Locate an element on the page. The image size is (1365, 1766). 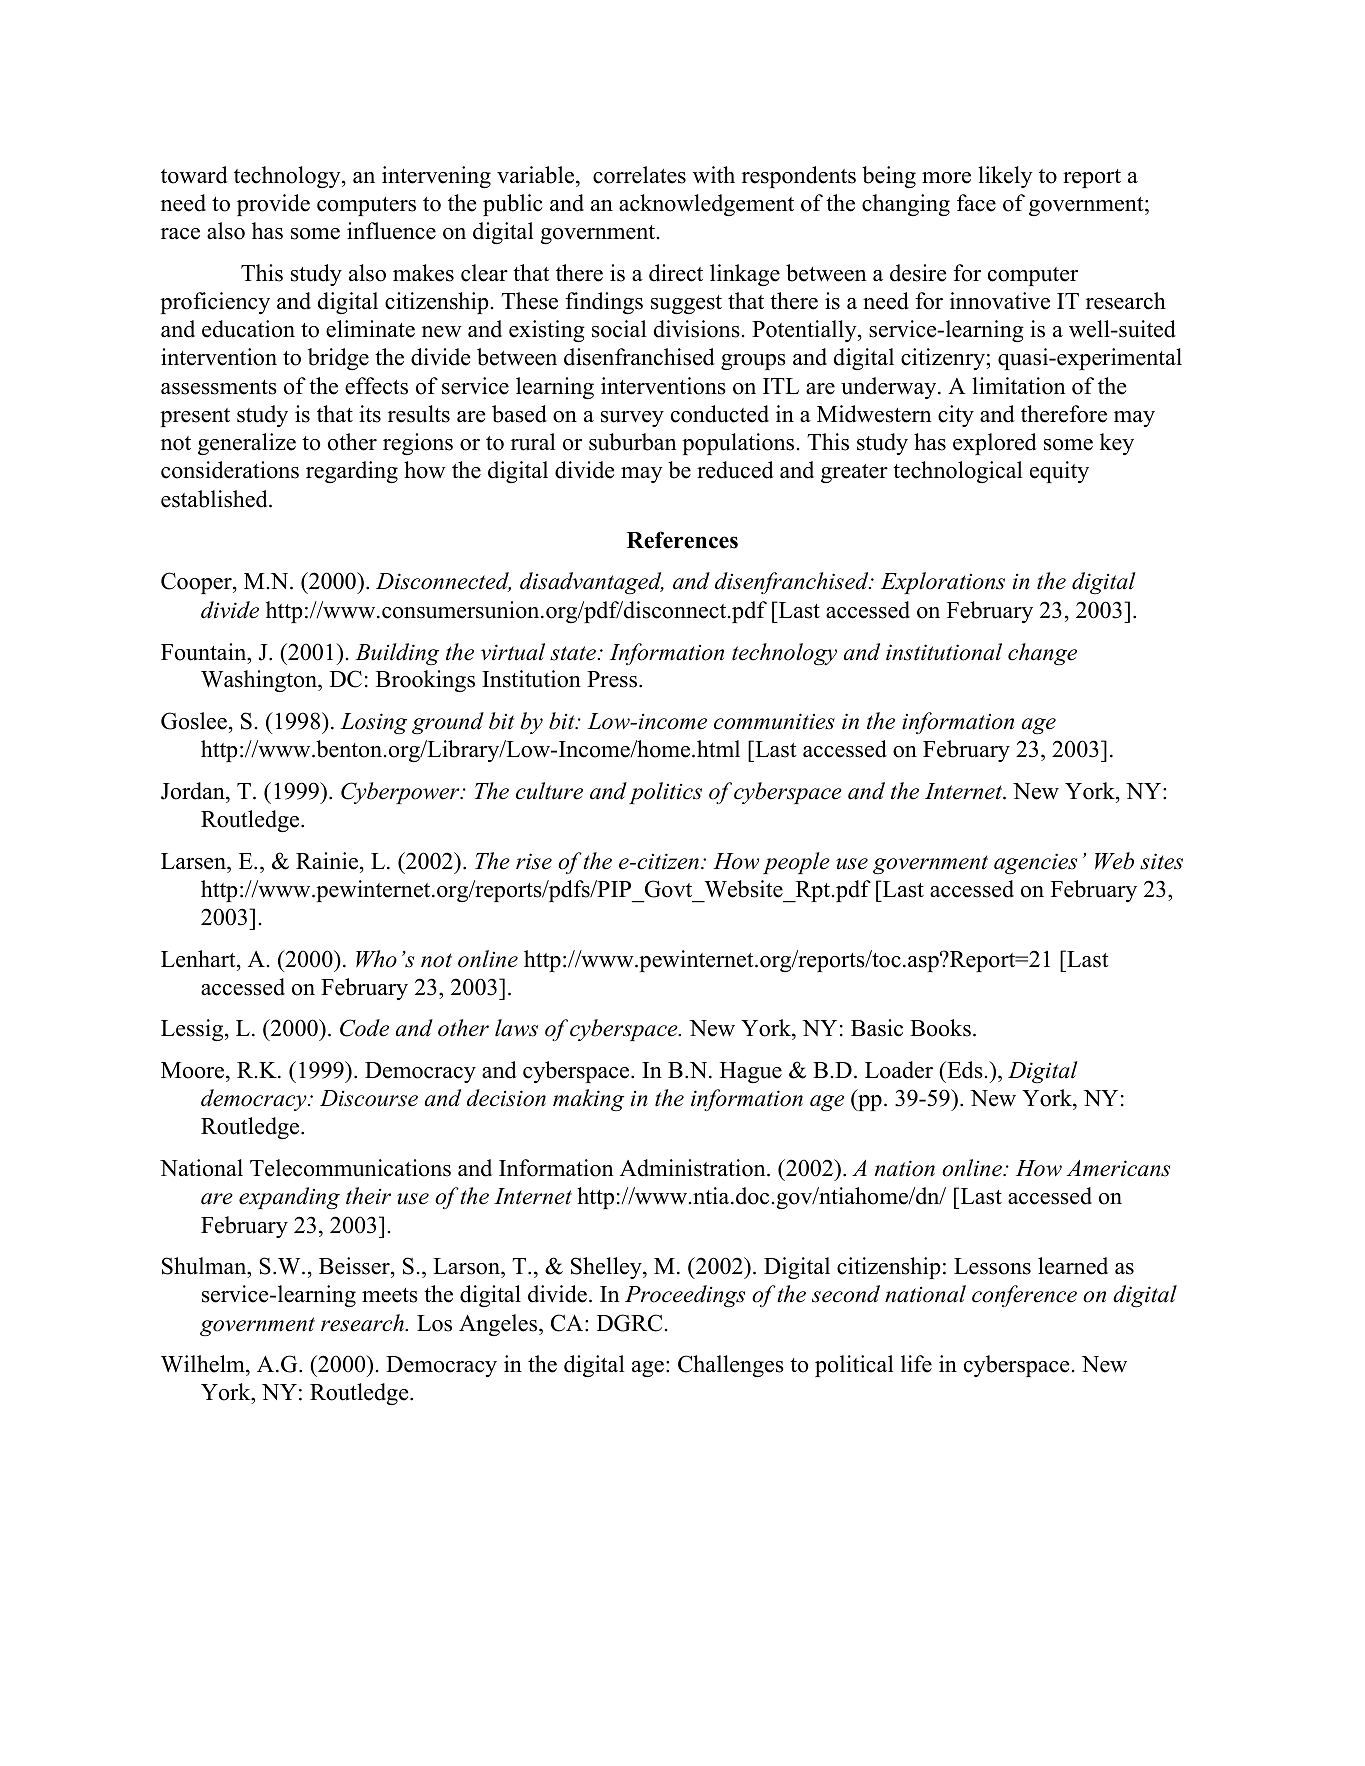
Explorations is located at coordinates (943, 583).
